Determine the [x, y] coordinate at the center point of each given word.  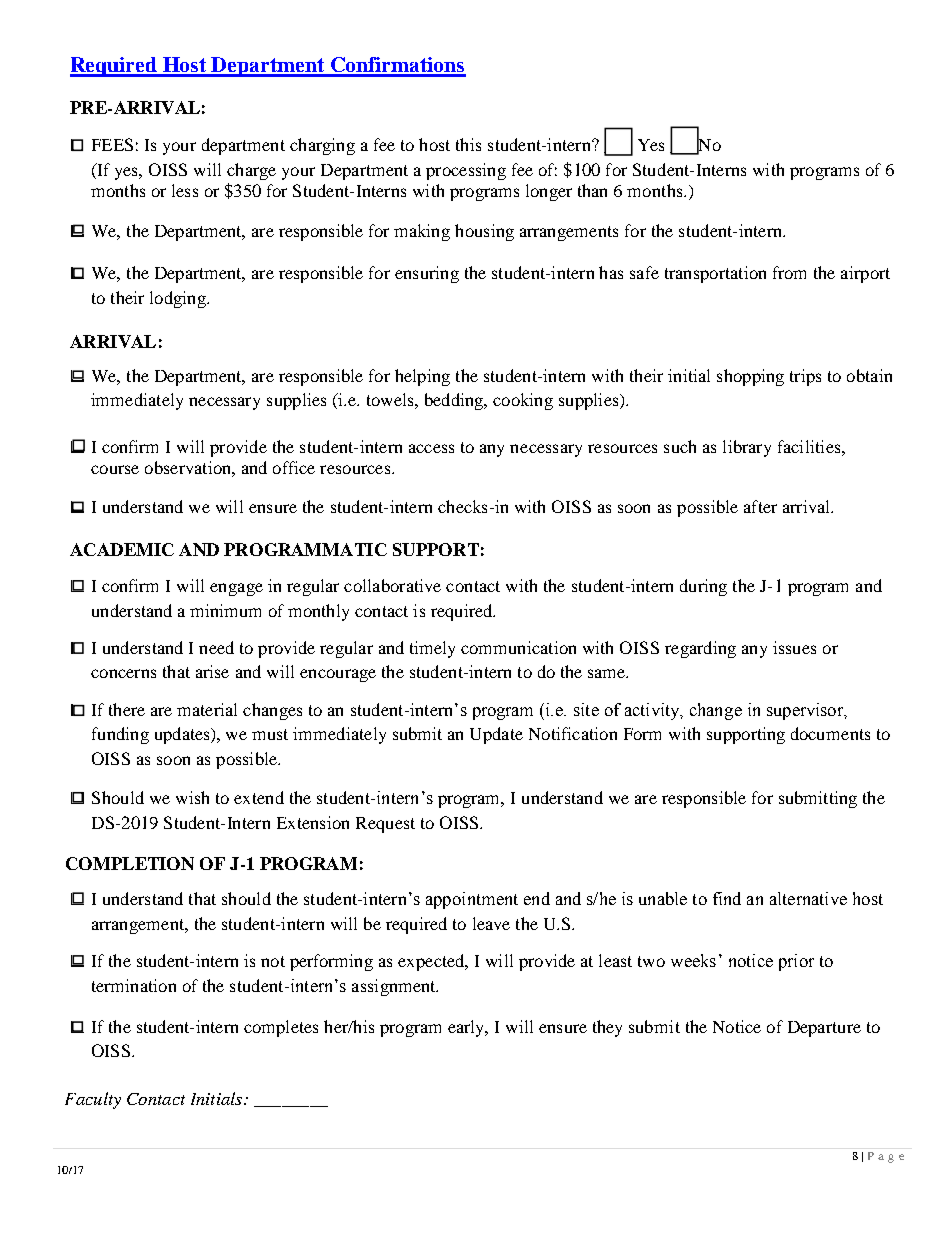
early [467, 1028]
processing [466, 171]
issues [794, 647]
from [789, 272]
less [185, 190]
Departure [824, 1029]
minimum [225, 610]
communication [518, 647]
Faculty [93, 1100]
